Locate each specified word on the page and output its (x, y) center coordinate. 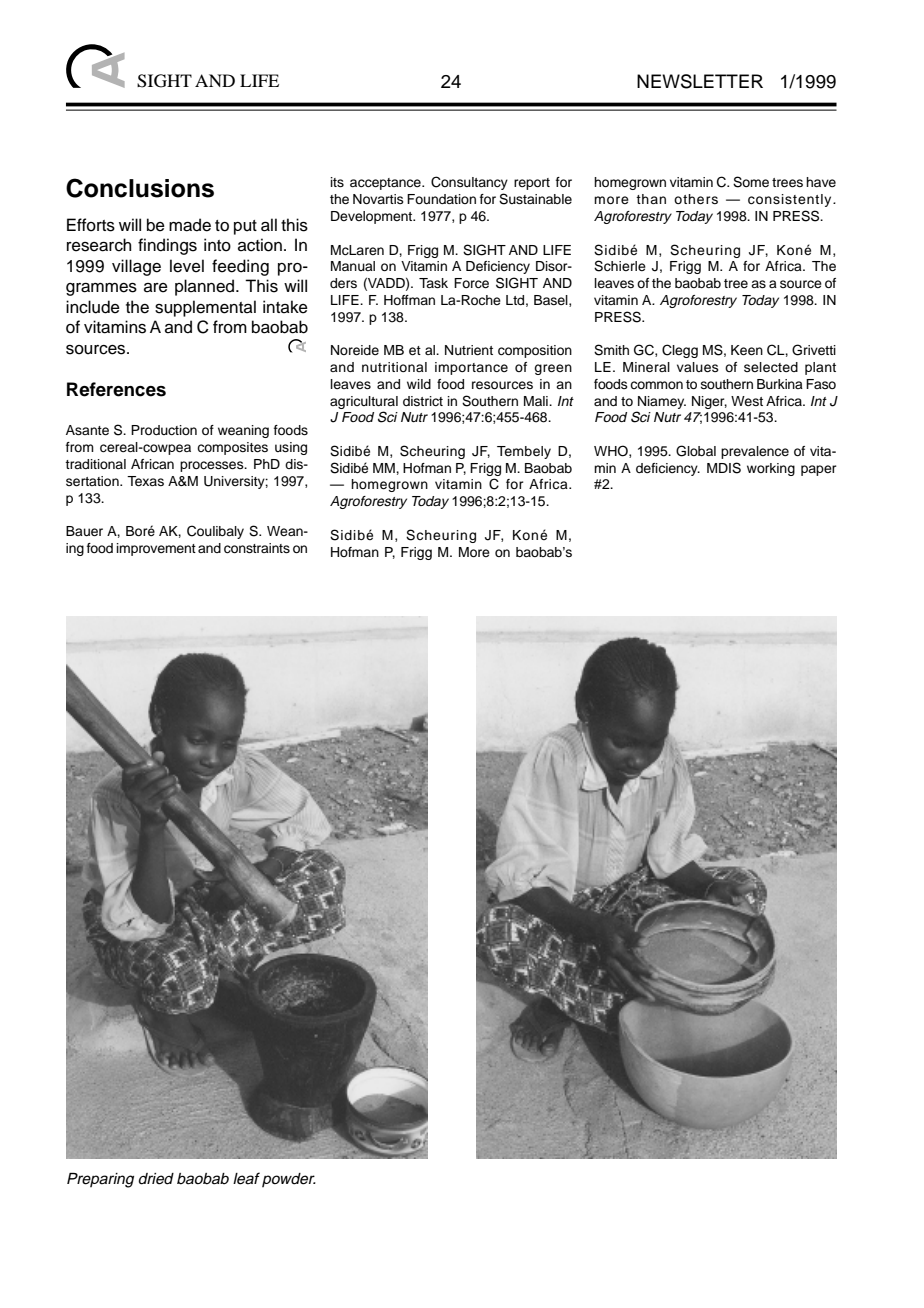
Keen (747, 350)
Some (751, 182)
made (190, 225)
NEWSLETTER (700, 81)
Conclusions (140, 188)
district (423, 401)
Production (164, 430)
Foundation (441, 199)
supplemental (205, 308)
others (696, 199)
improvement (156, 549)
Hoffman (409, 300)
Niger (709, 402)
